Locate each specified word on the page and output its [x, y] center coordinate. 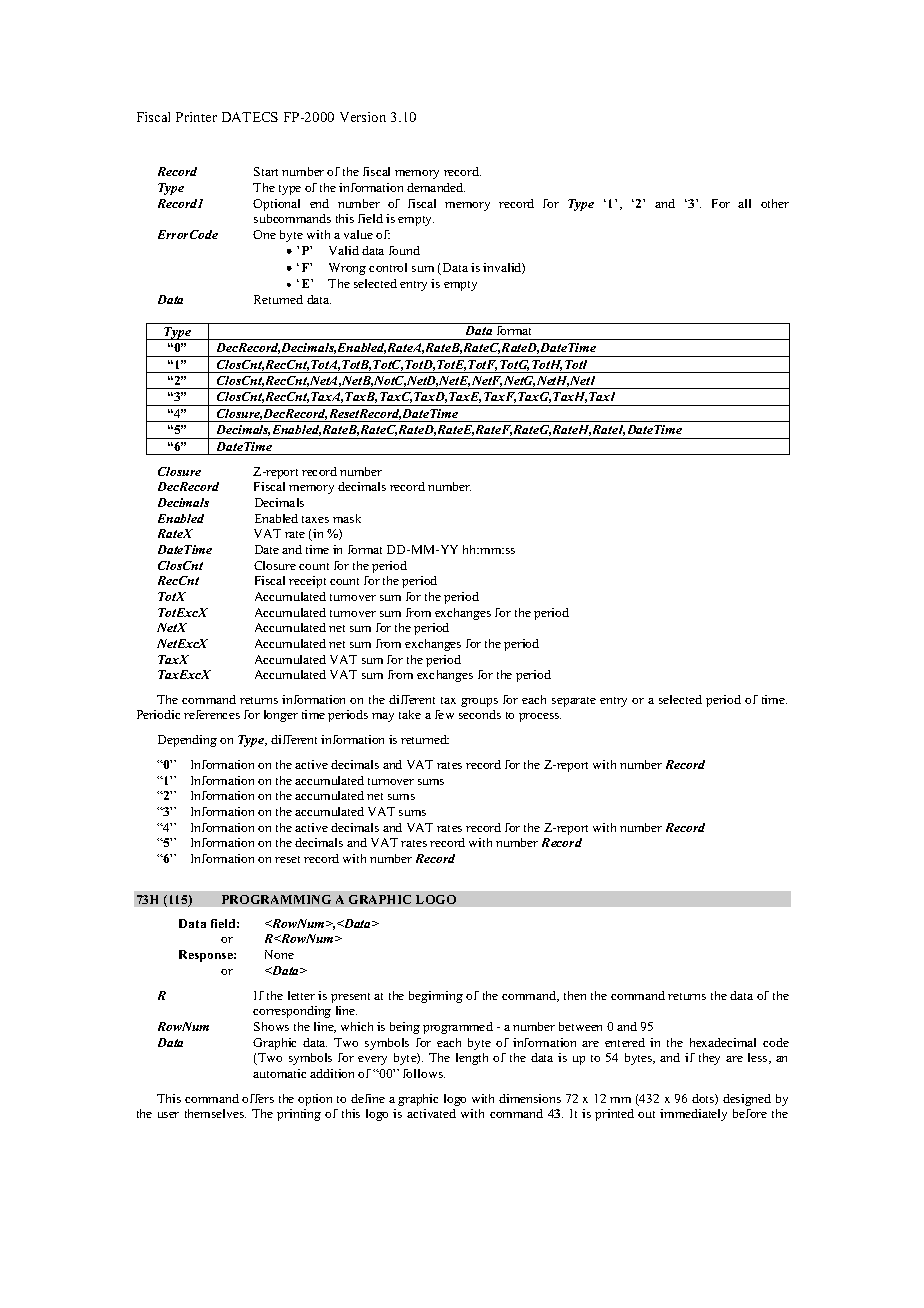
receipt [307, 582]
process [540, 717]
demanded [436, 187]
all [744, 203]
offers [258, 1098]
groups [479, 702]
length [472, 1059]
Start [266, 171]
